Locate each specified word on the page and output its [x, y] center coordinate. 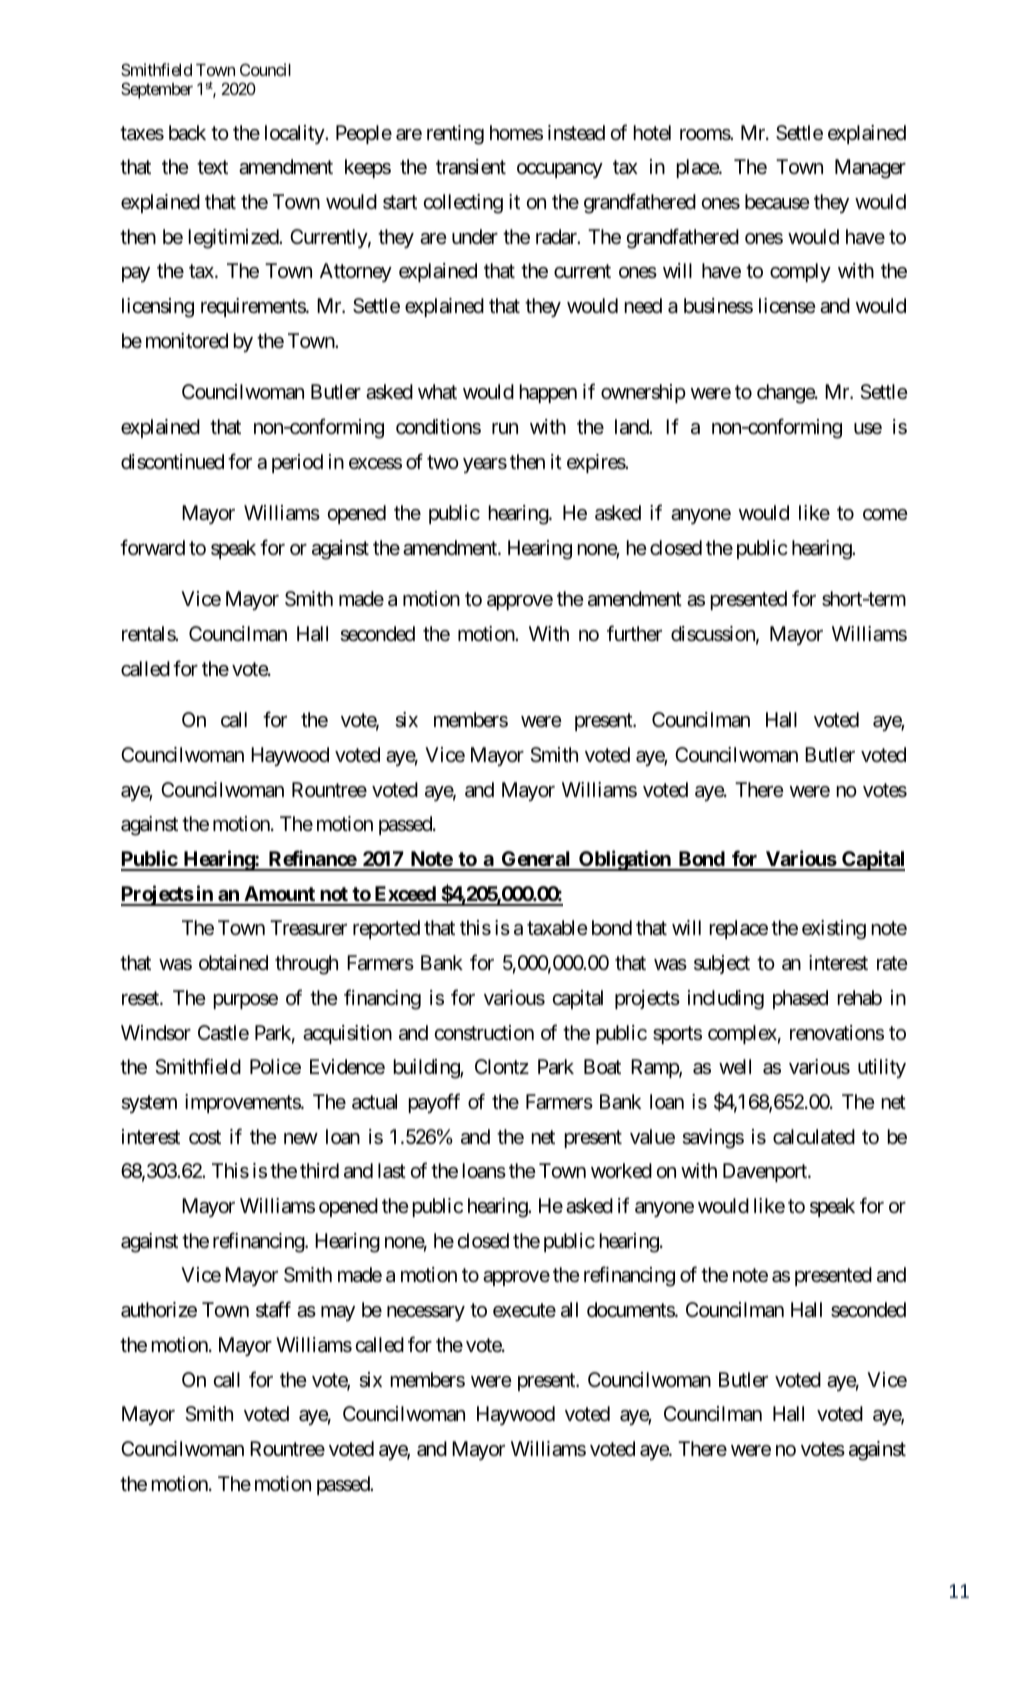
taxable [557, 928]
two [443, 462]
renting [455, 135]
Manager [870, 169]
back [187, 133]
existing [834, 930]
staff [273, 1309]
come [885, 514]
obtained [233, 963]
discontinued [172, 462]
